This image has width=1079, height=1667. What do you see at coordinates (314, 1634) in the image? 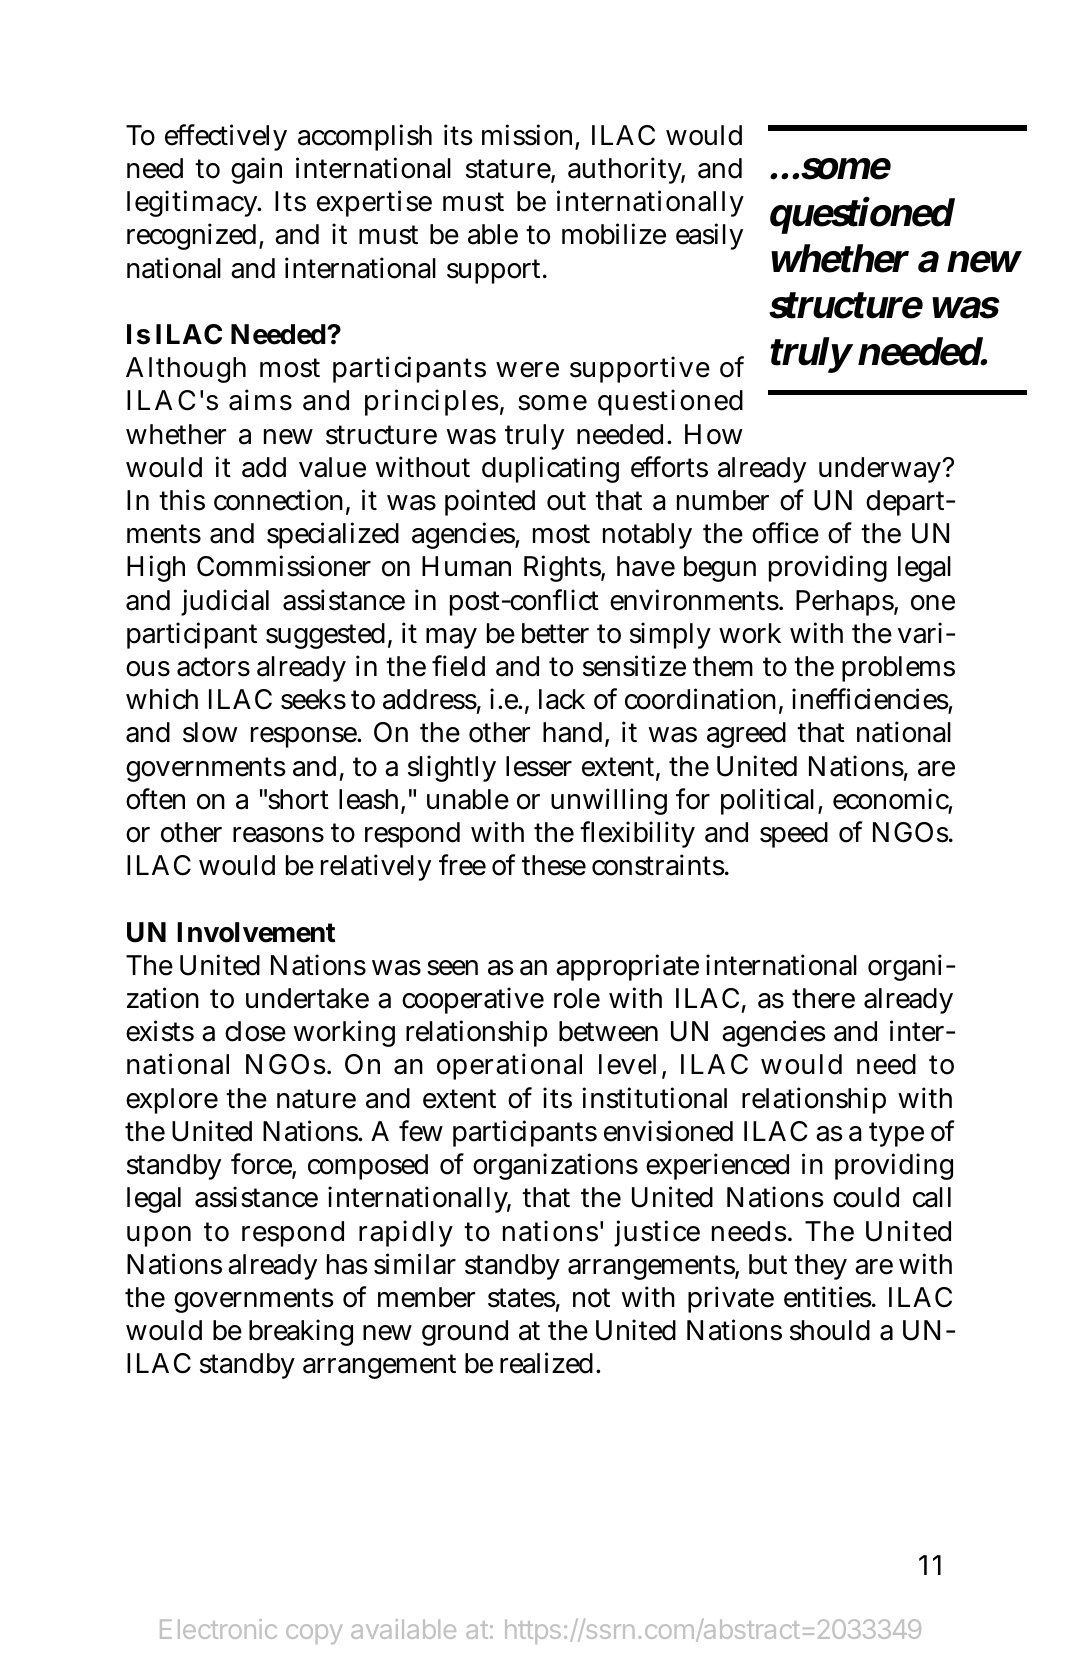
I see `copy` at bounding box center [314, 1634].
